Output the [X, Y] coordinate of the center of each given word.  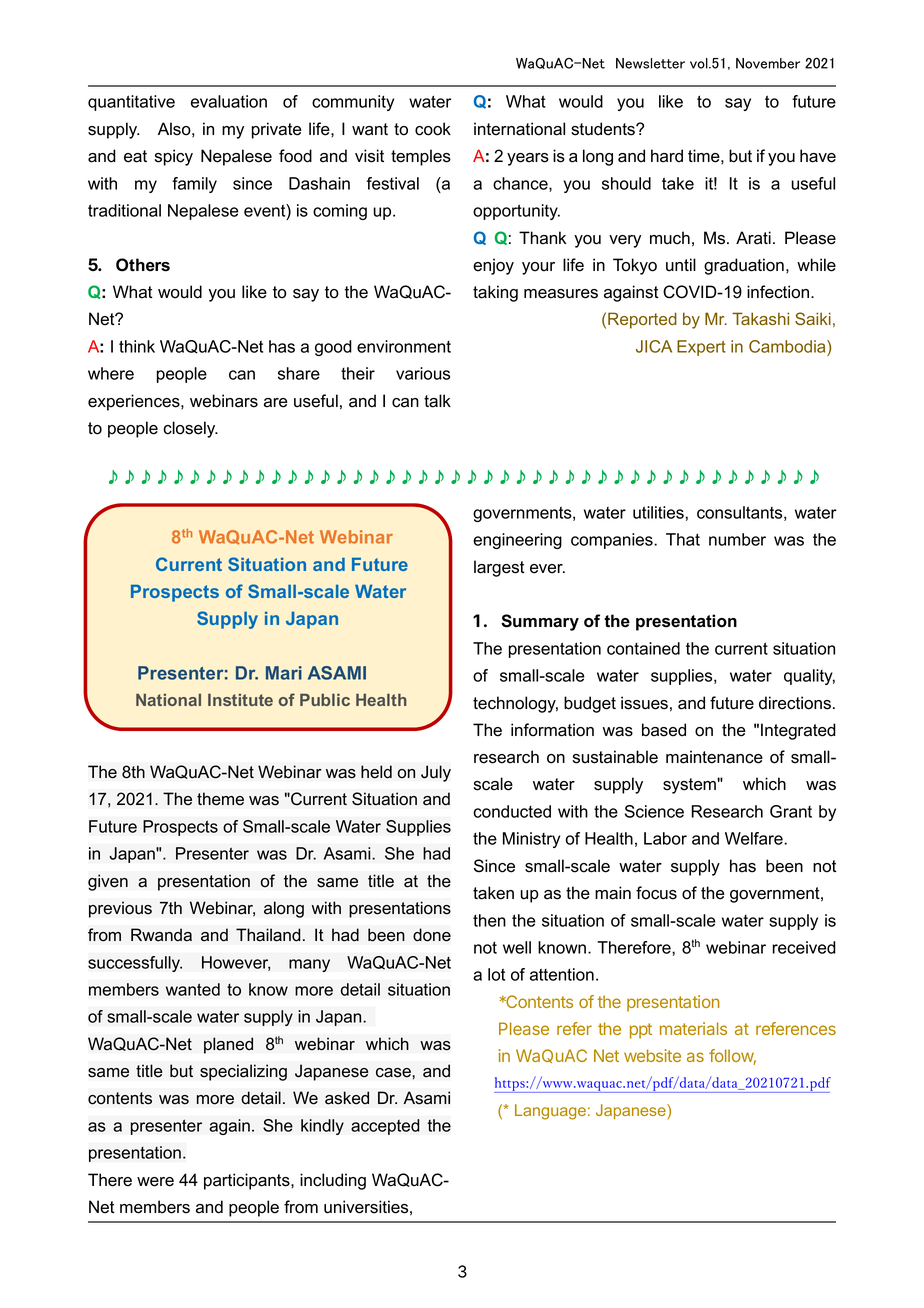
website [652, 1055]
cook [433, 129]
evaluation [229, 101]
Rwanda [161, 935]
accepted [385, 1127]
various [423, 373]
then [489, 920]
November [768, 63]
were [155, 1182]
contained [643, 648]
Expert [701, 348]
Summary [540, 622]
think [137, 346]
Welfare [755, 838]
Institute [240, 699]
